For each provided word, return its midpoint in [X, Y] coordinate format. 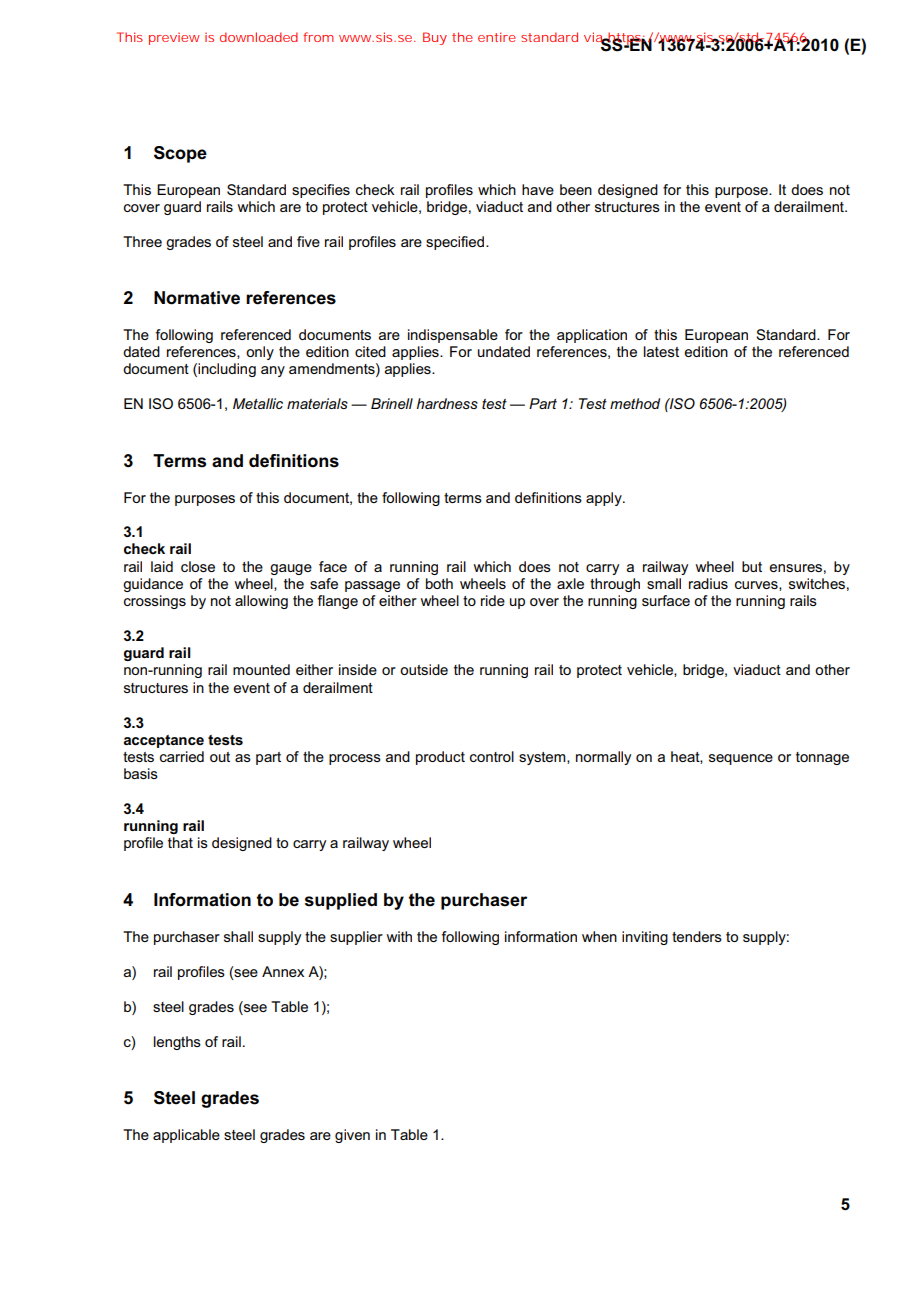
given [352, 1136]
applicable [186, 1136]
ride [493, 600]
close [198, 566]
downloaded [259, 37]
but [752, 566]
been [576, 189]
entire [497, 37]
